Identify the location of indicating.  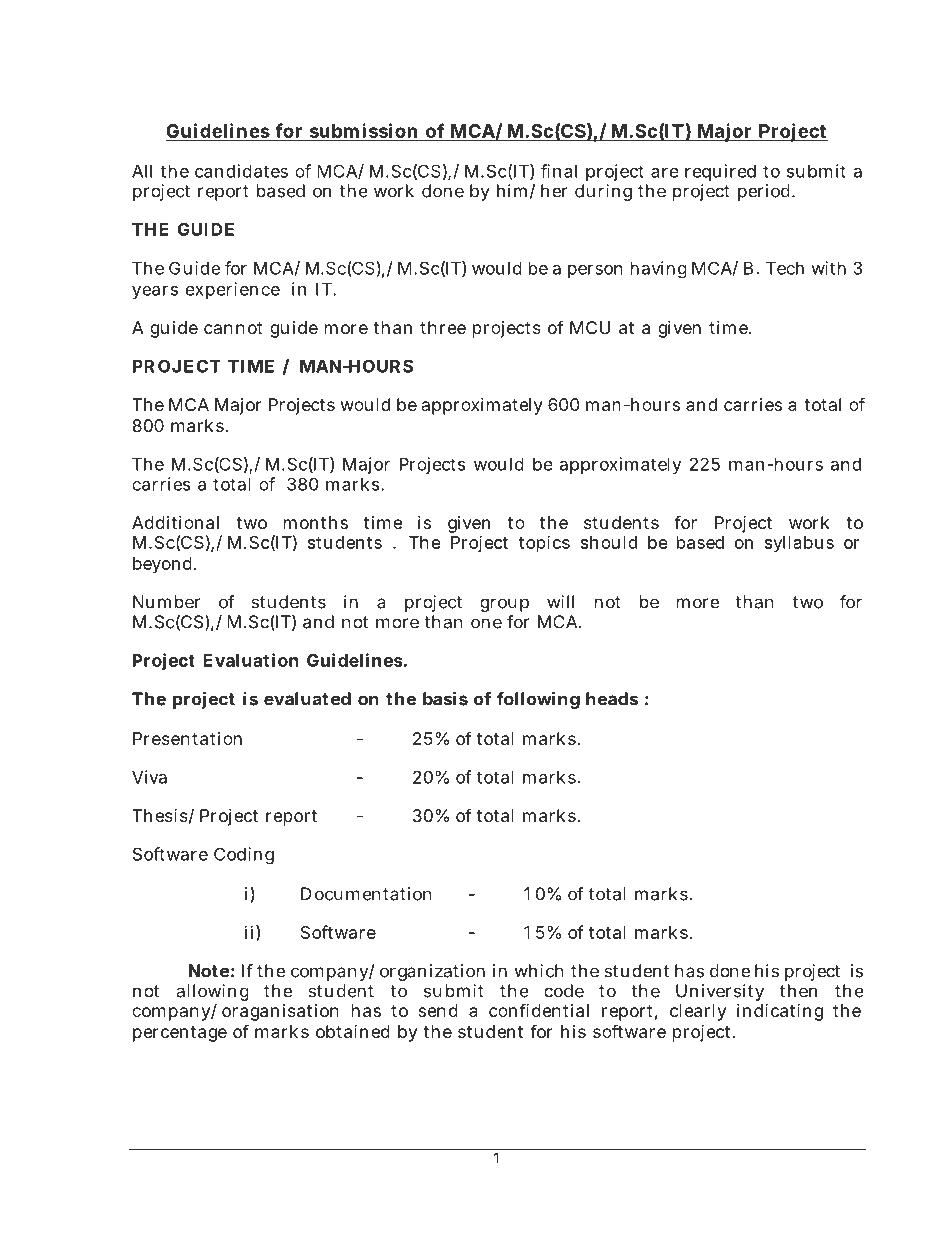
(780, 1012).
